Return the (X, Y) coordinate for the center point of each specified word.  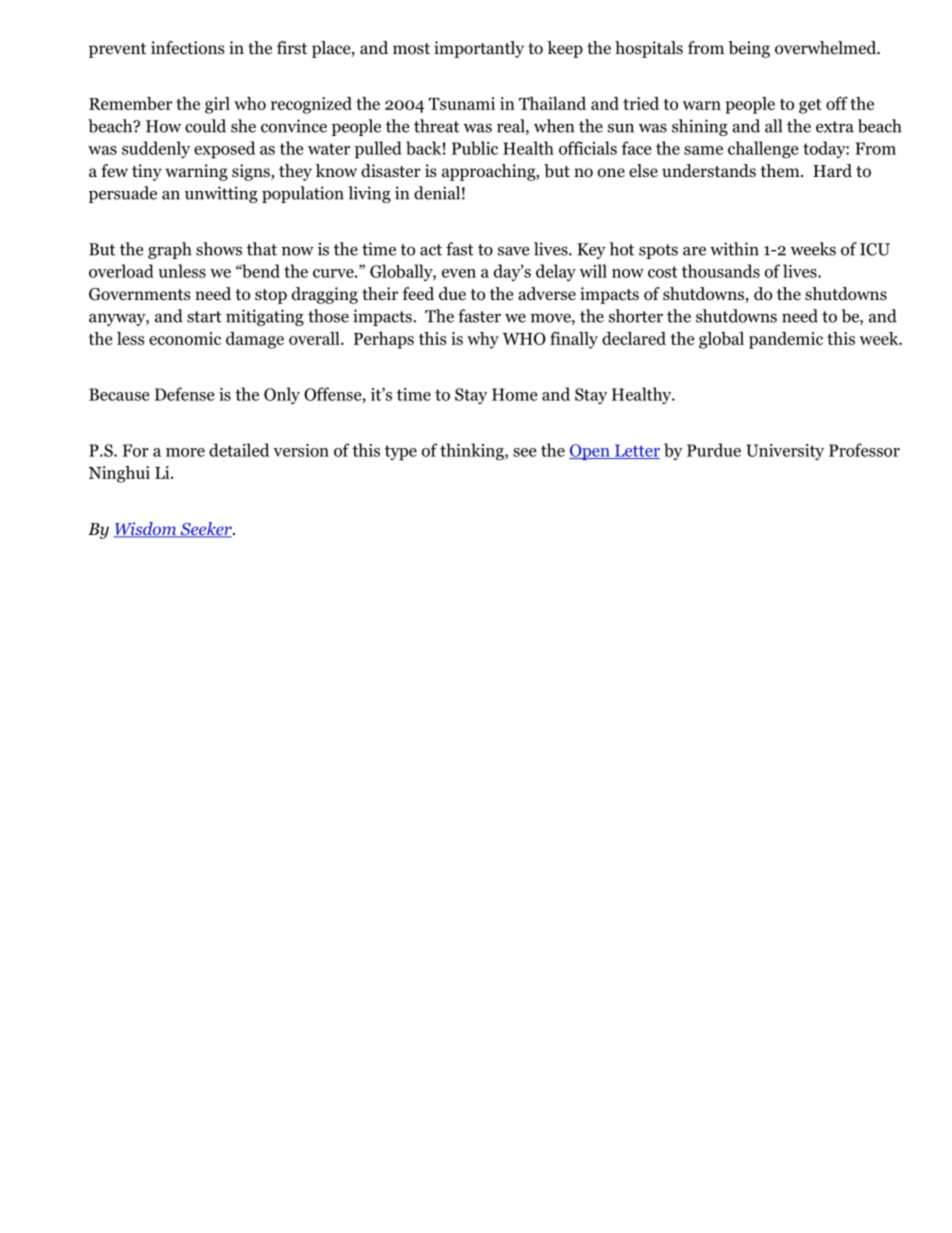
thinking (473, 452)
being (749, 49)
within (734, 249)
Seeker (206, 530)
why (483, 340)
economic (185, 338)
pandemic (786, 340)
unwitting (221, 194)
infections (188, 48)
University (785, 452)
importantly (479, 49)
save (513, 251)
